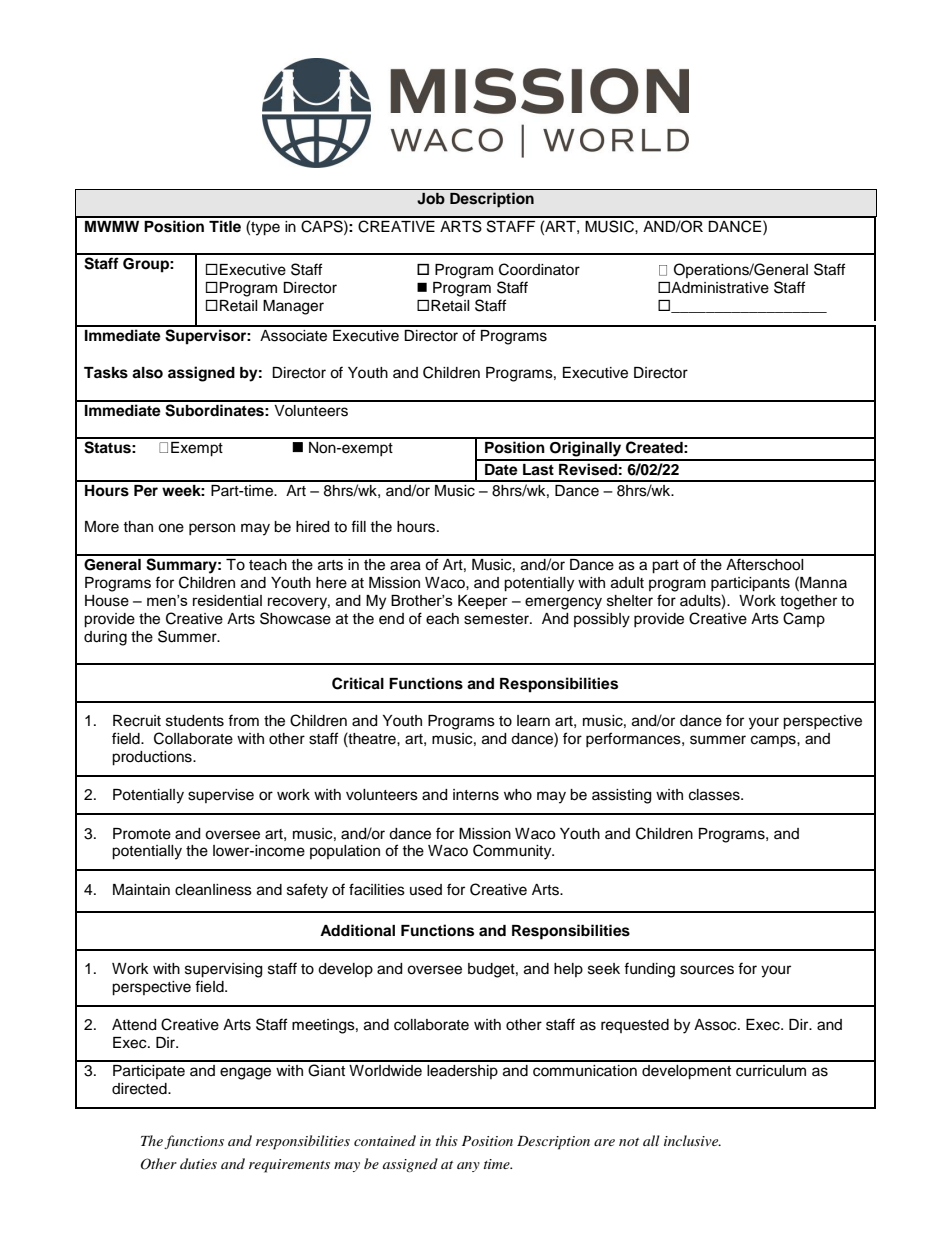  I want to click on together, so click(808, 602).
